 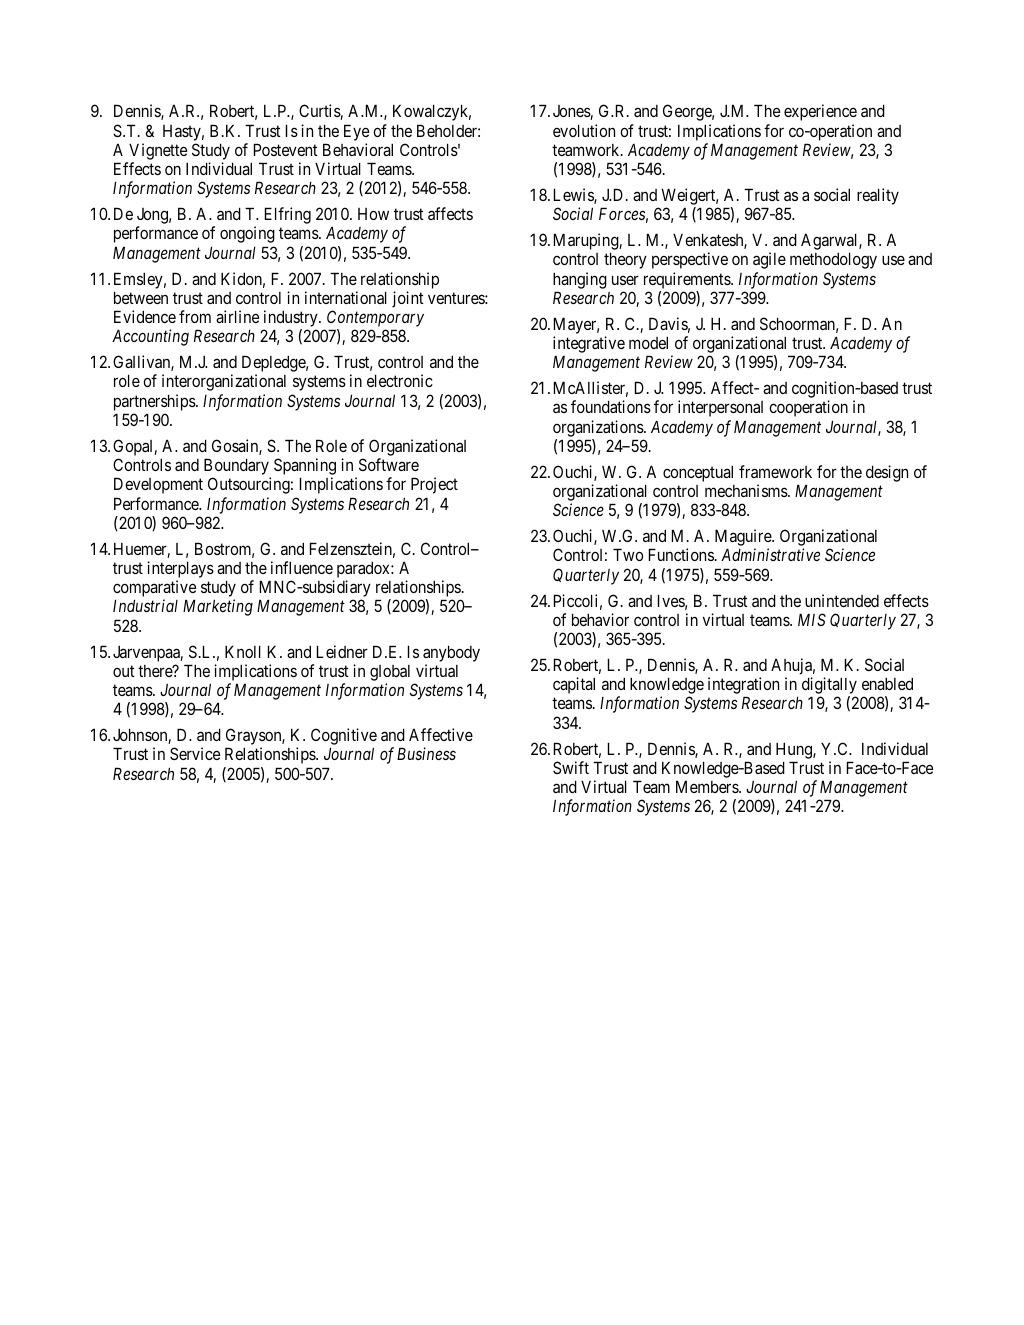 I want to click on organizations, so click(x=599, y=428).
